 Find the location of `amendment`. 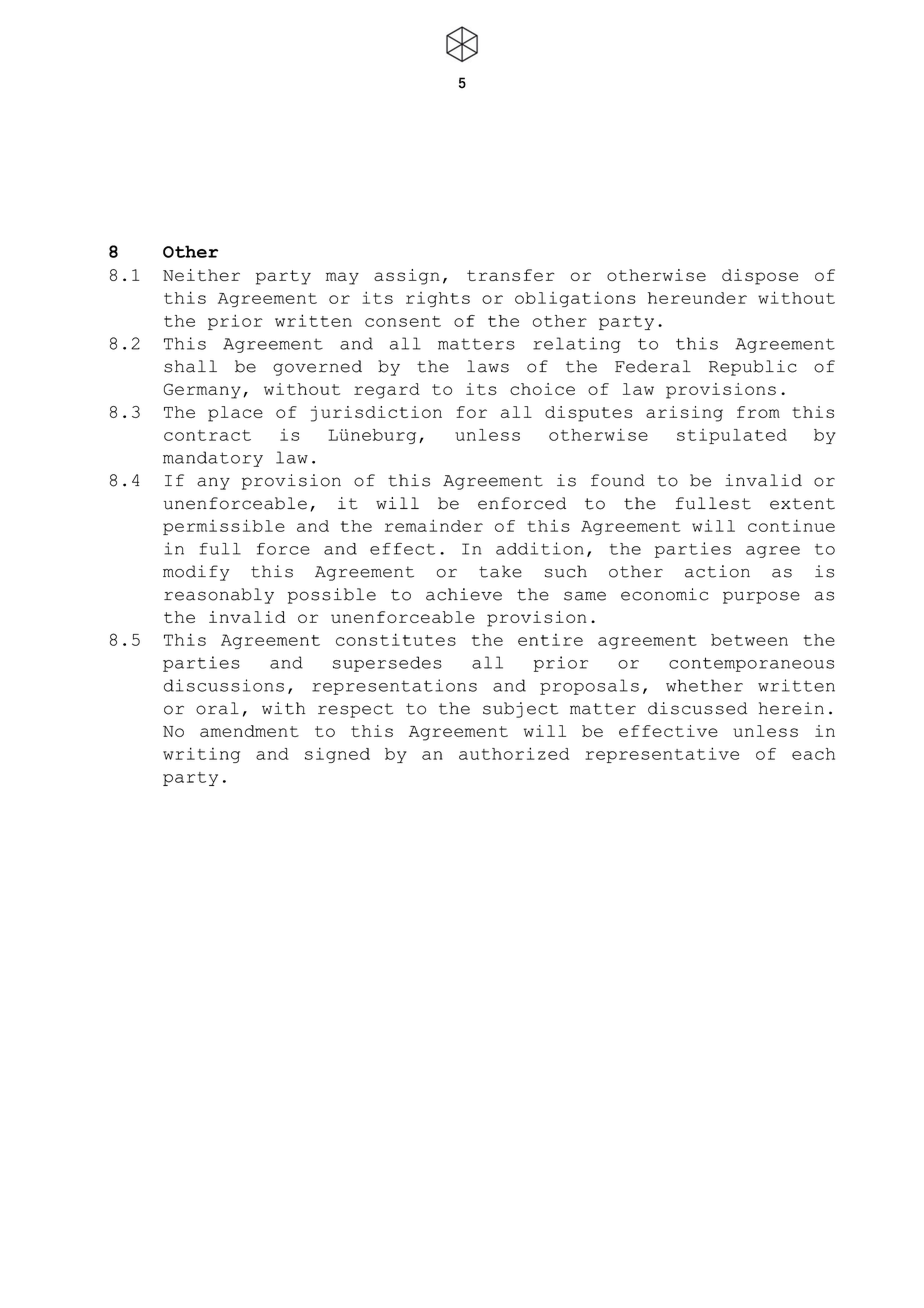

amendment is located at coordinates (249, 731).
